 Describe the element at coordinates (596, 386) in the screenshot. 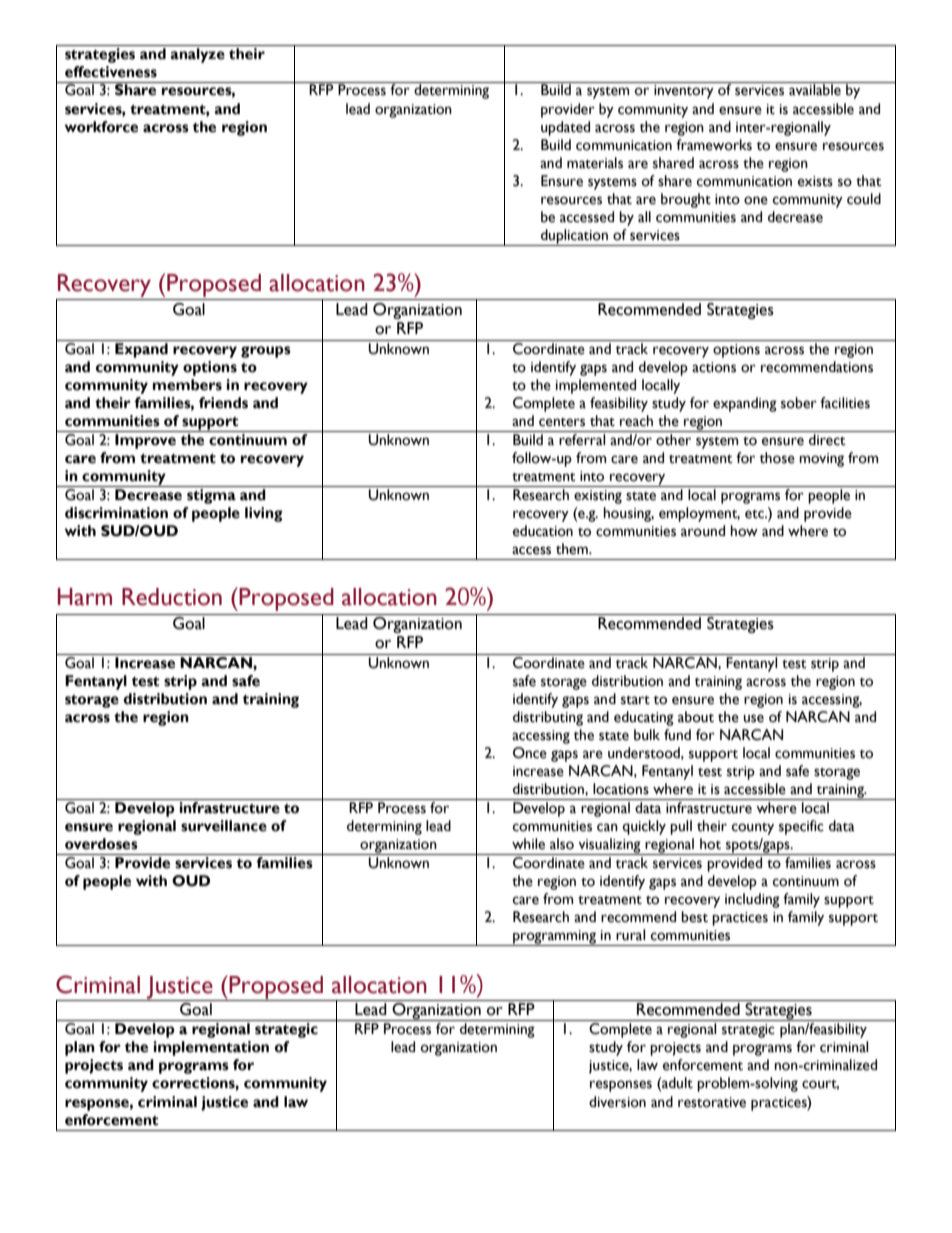

I see `implemented` at that location.
